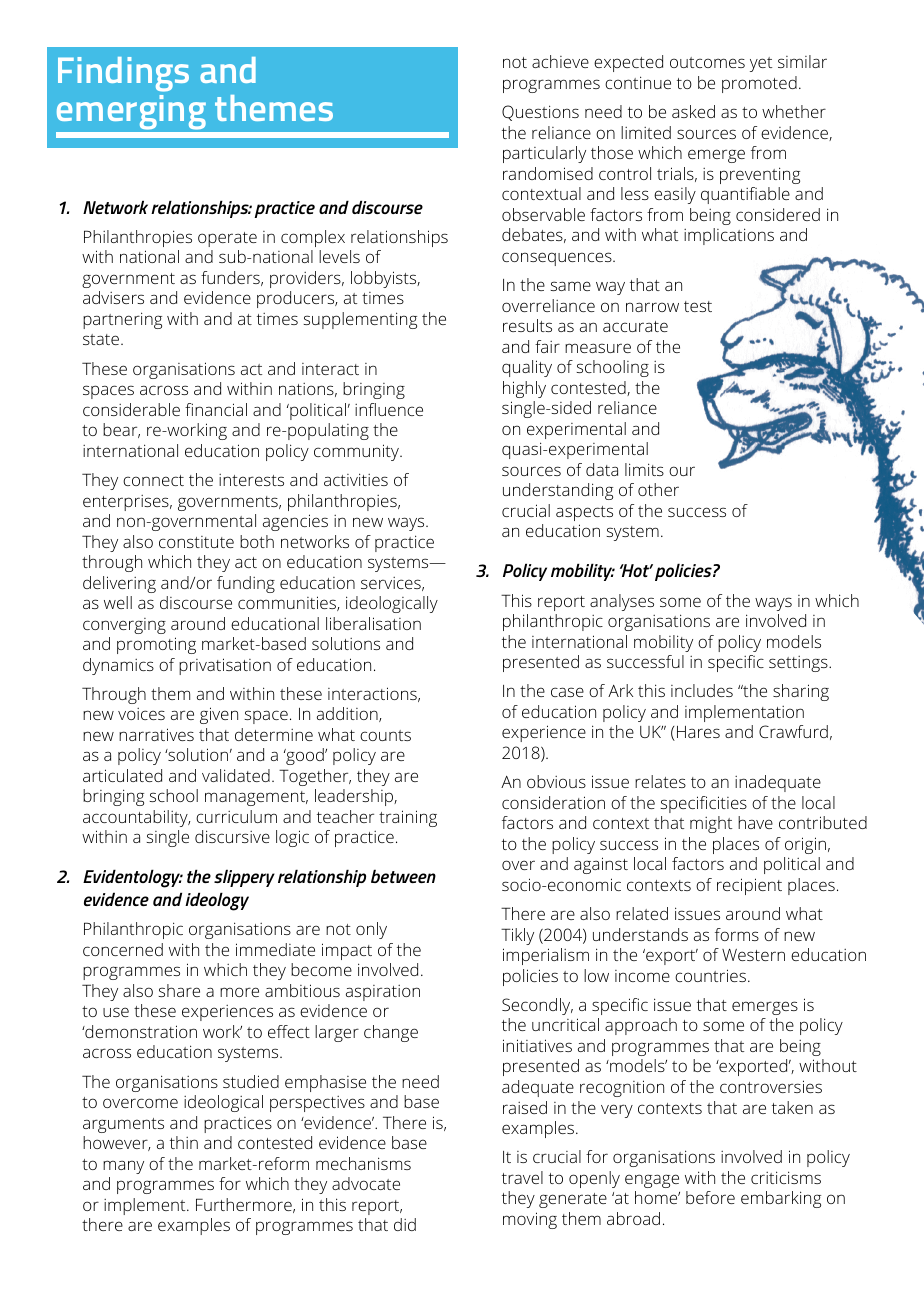 The image size is (924, 1308). I want to click on liberalisation, so click(373, 623).
